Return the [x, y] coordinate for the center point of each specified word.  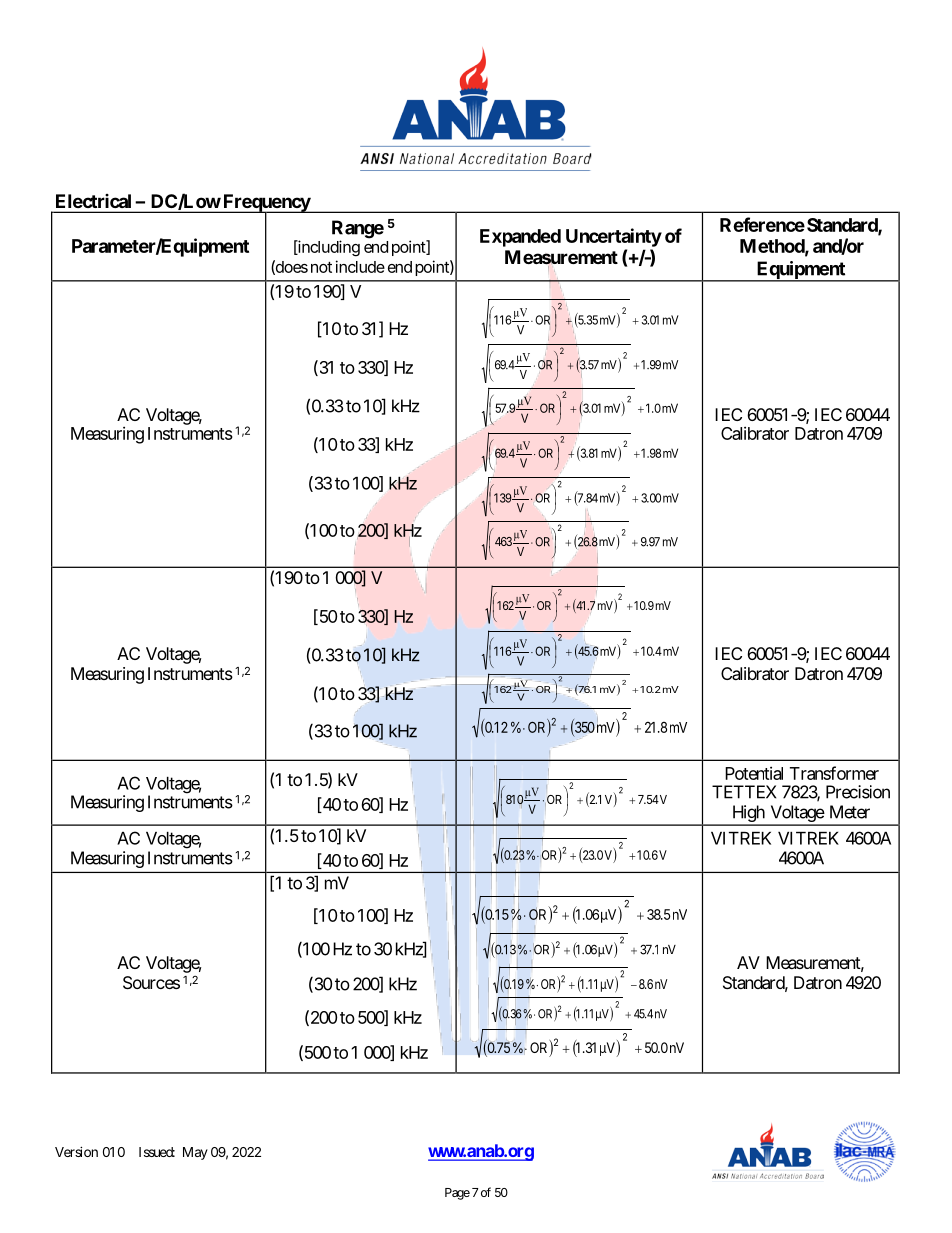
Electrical [93, 201]
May [195, 1153]
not [321, 267]
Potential [754, 773]
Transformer [834, 773]
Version [76, 1151]
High [748, 815]
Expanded [520, 238]
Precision [858, 792]
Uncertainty [614, 237]
